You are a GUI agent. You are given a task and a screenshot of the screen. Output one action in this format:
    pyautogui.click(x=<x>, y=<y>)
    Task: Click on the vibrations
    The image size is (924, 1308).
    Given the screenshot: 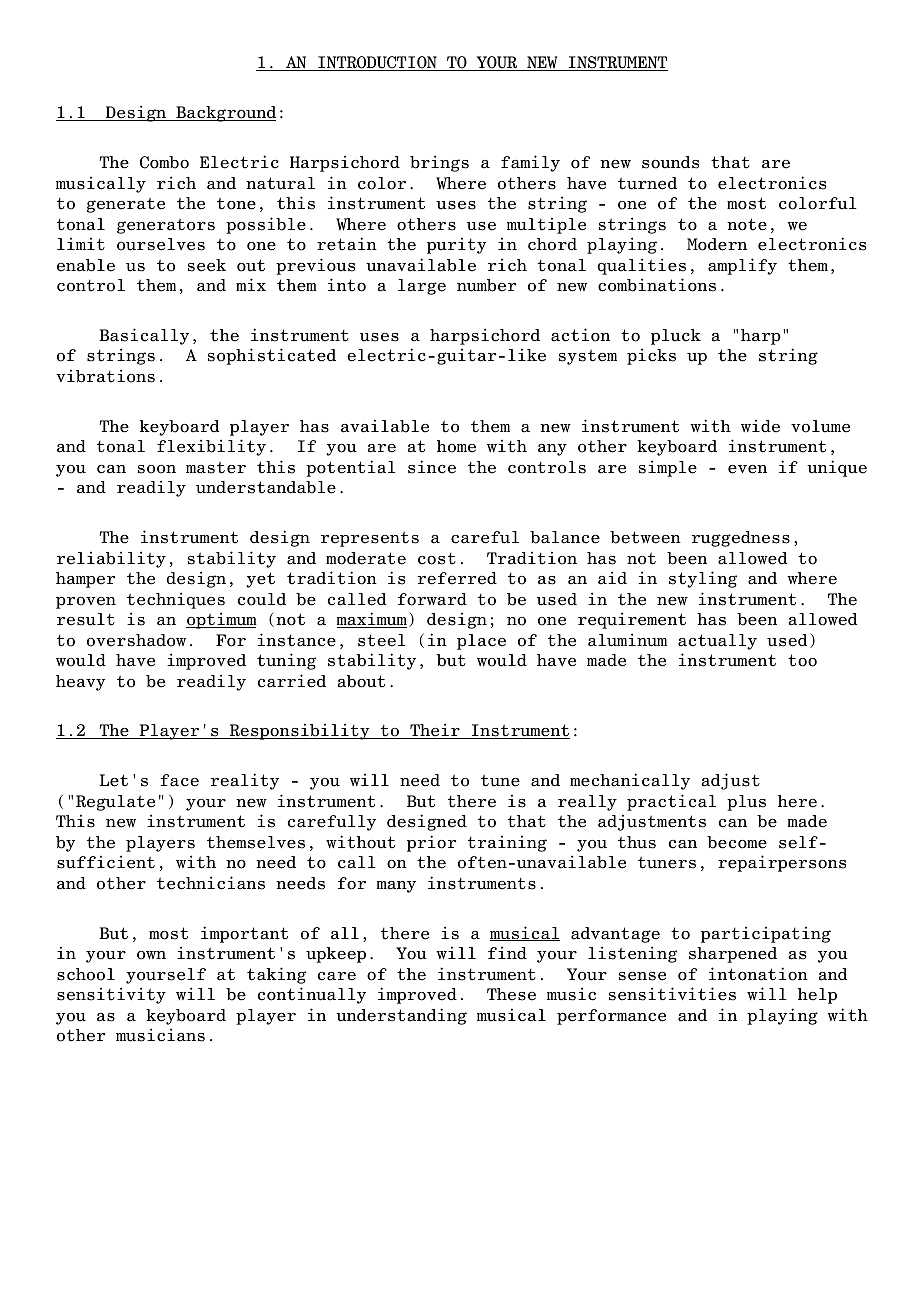 What is the action you would take?
    pyautogui.click(x=105, y=376)
